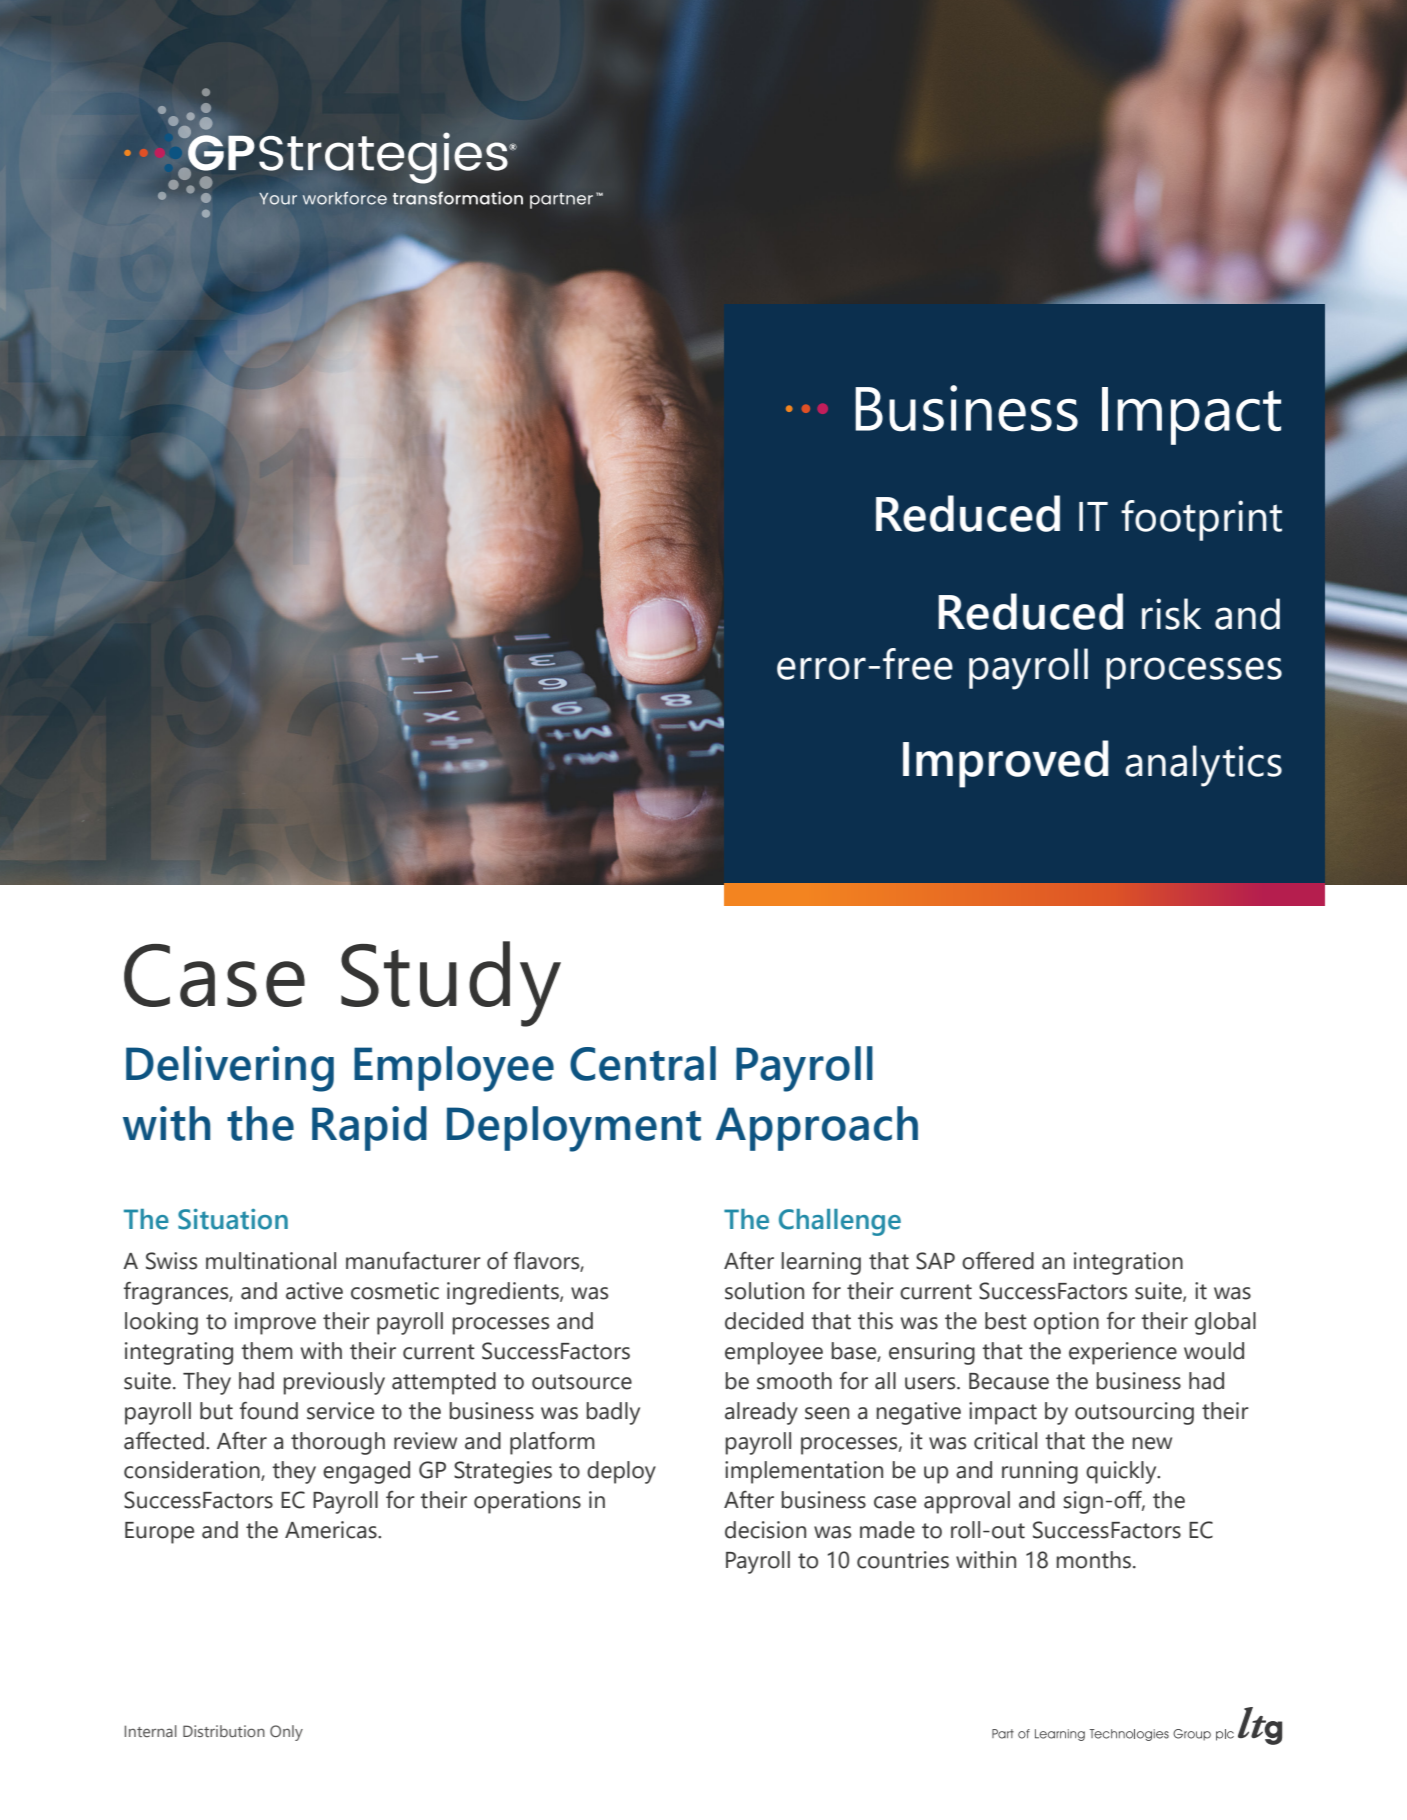 The image size is (1407, 1820). I want to click on analytics, so click(1203, 766).
